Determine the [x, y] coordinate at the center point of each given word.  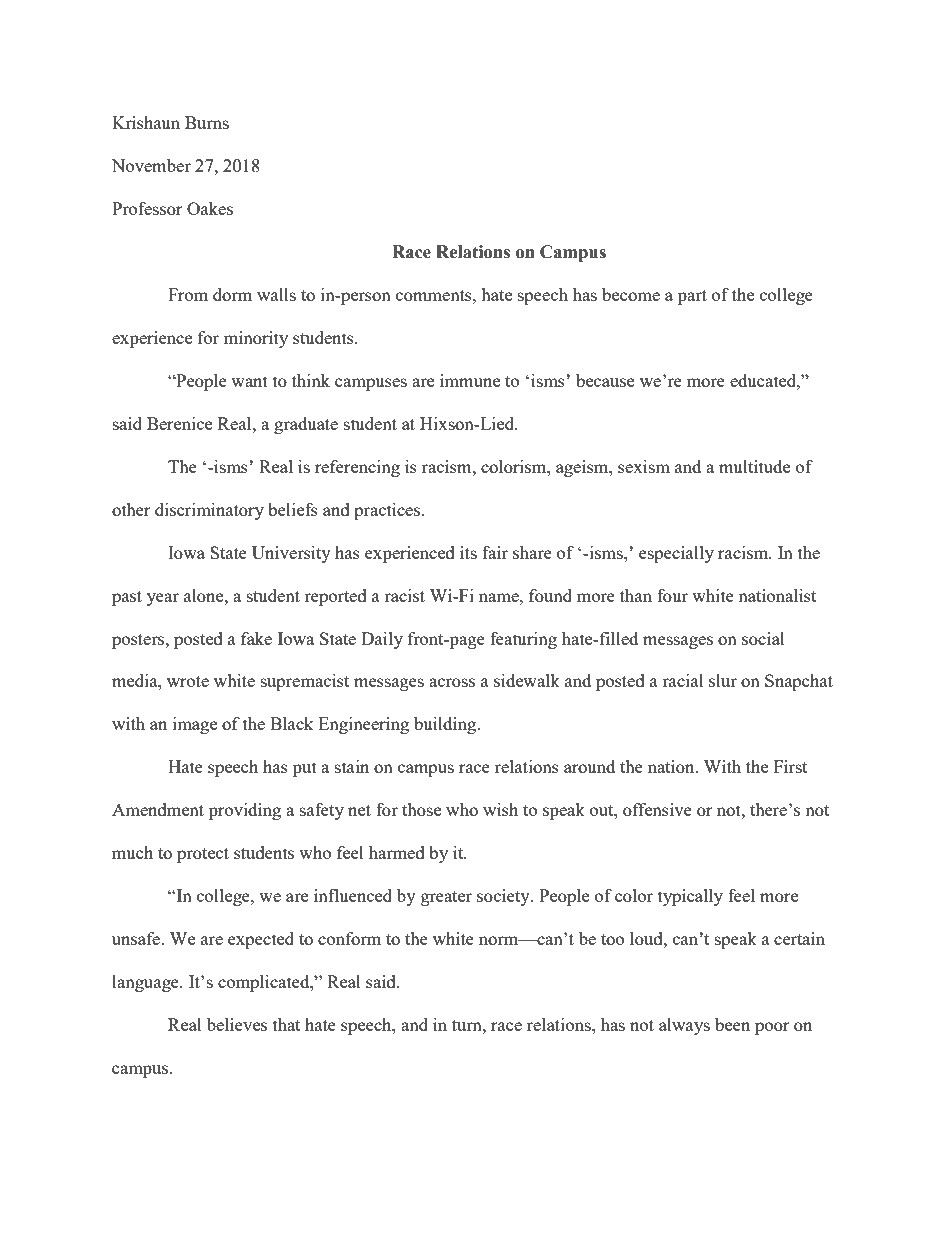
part [692, 297]
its [468, 552]
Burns [207, 122]
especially [676, 554]
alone [205, 595]
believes [237, 1024]
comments [435, 295]
